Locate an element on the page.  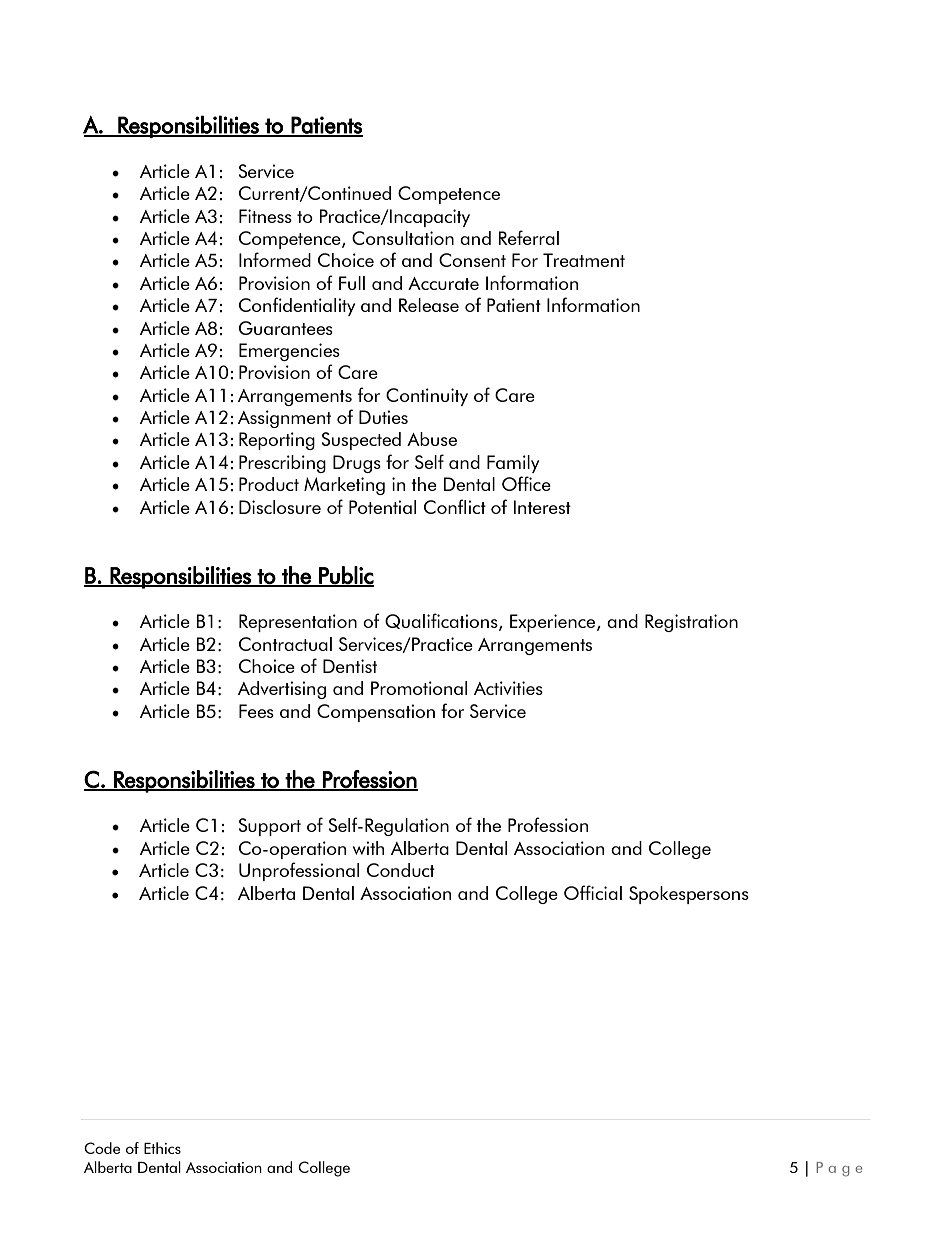
Consent is located at coordinates (472, 260).
